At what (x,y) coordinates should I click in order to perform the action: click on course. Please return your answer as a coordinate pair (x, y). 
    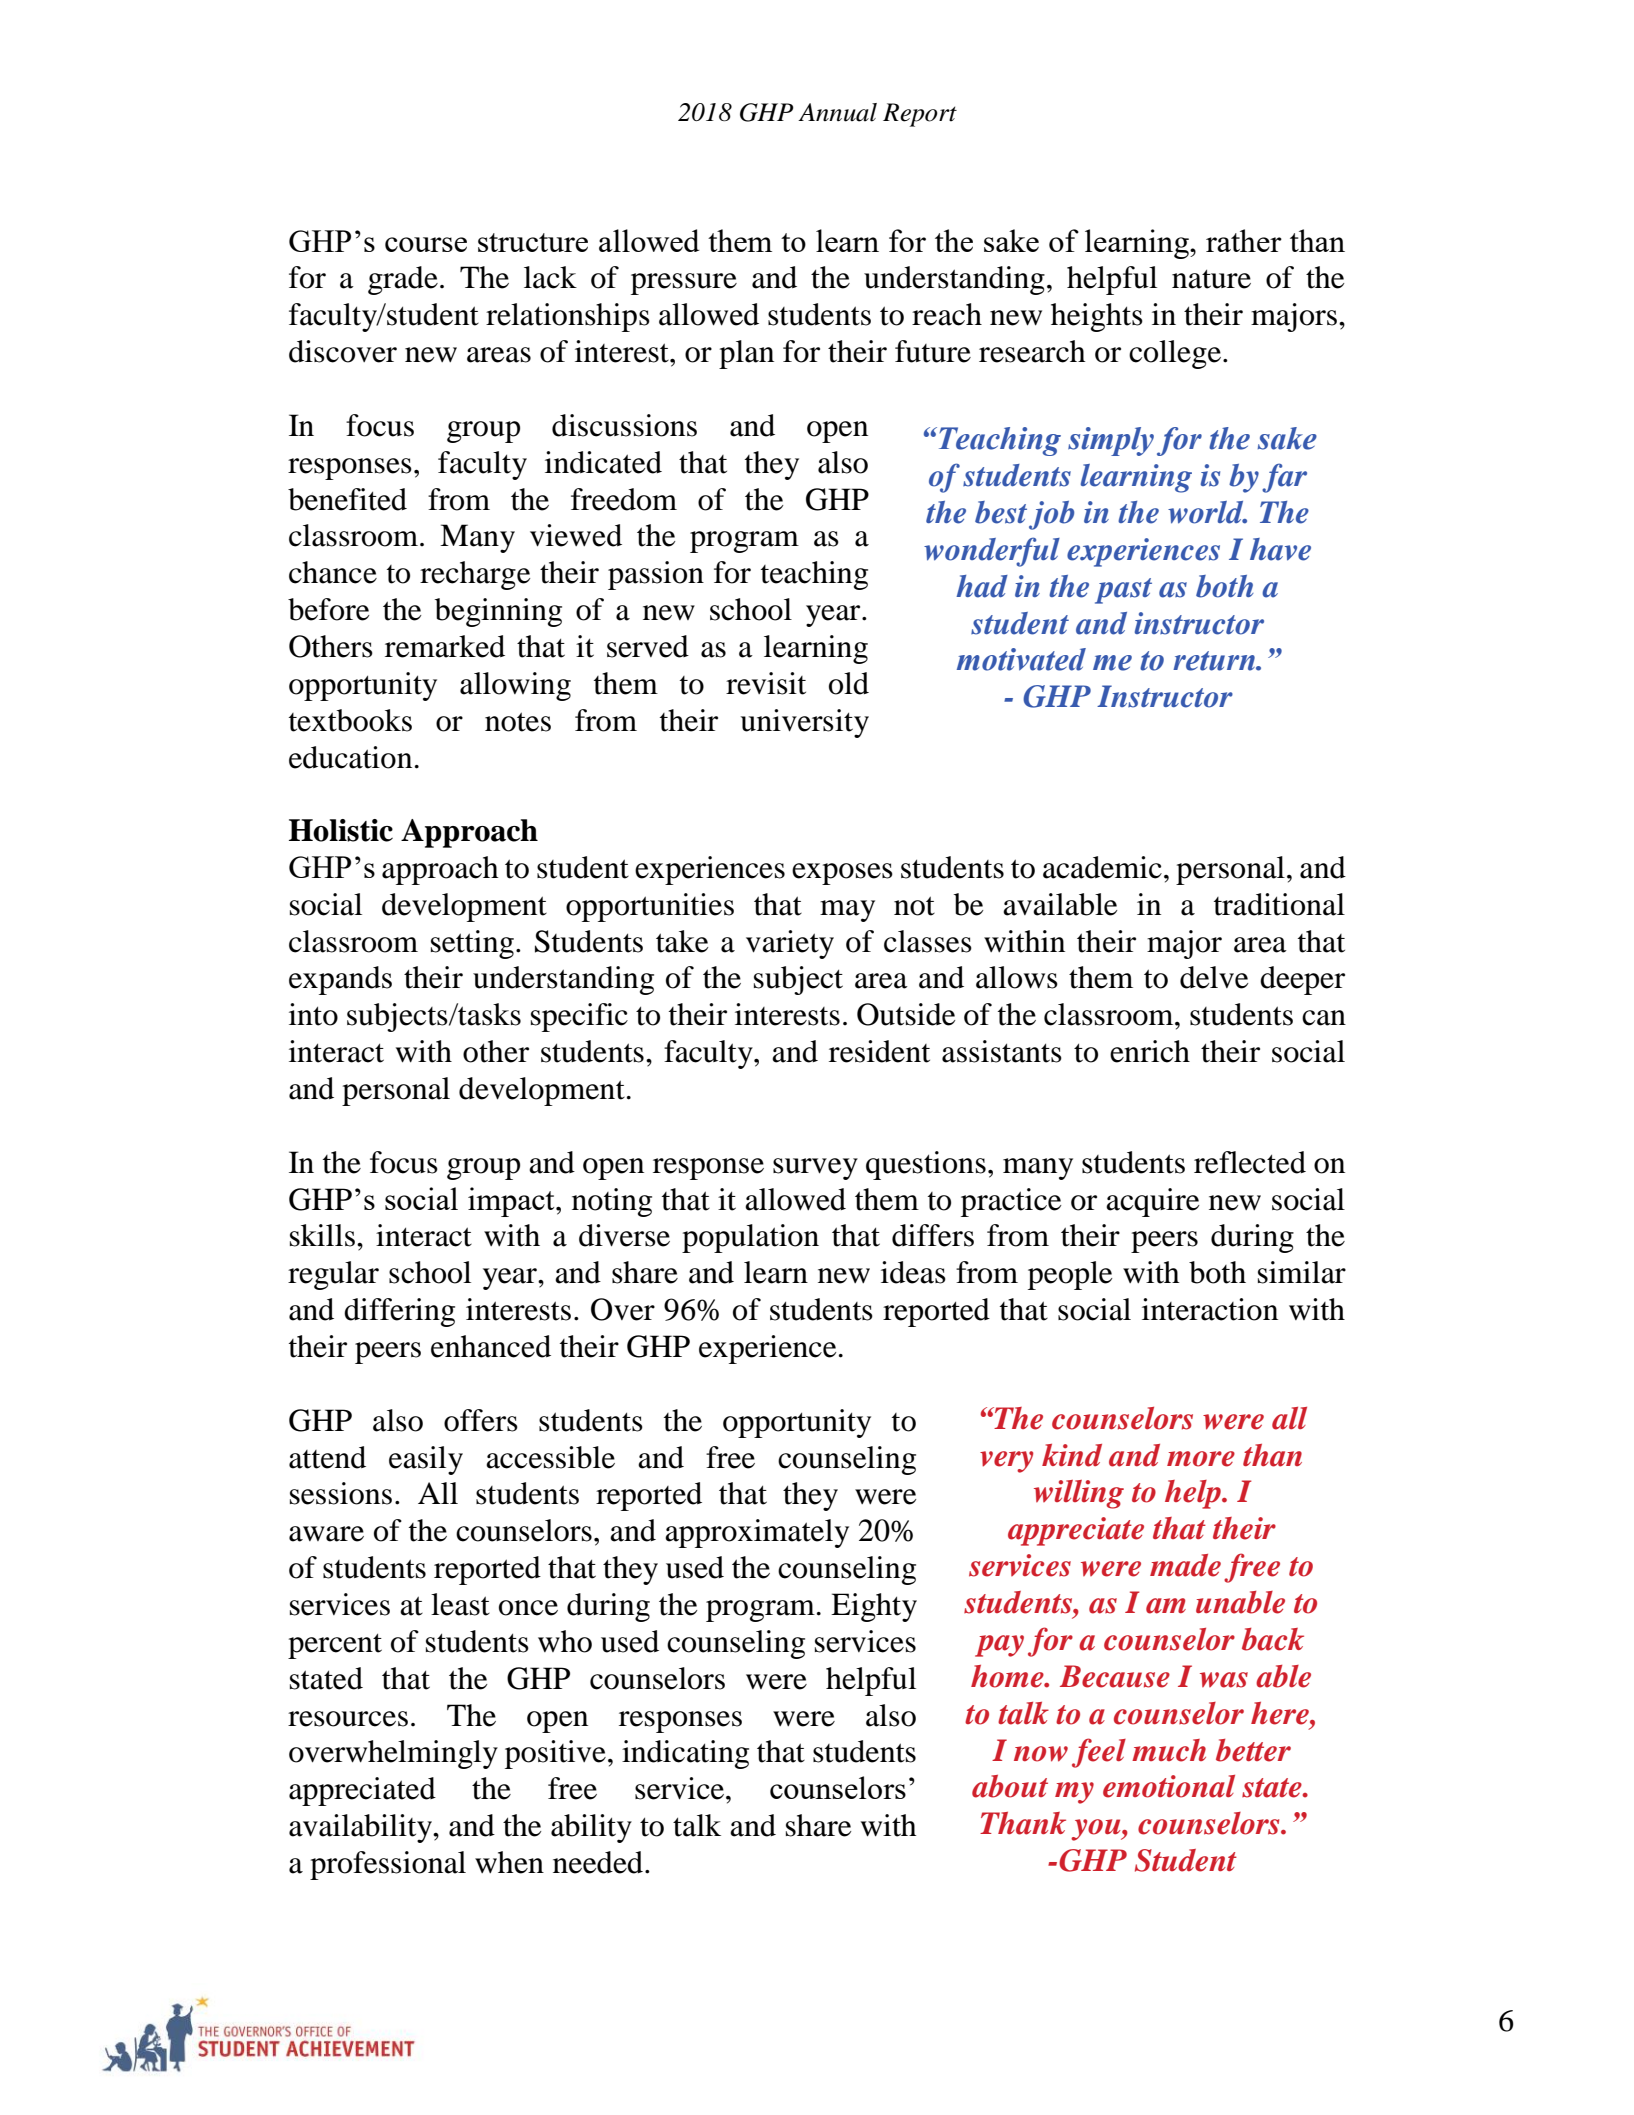
    Looking at the image, I should click on (426, 244).
